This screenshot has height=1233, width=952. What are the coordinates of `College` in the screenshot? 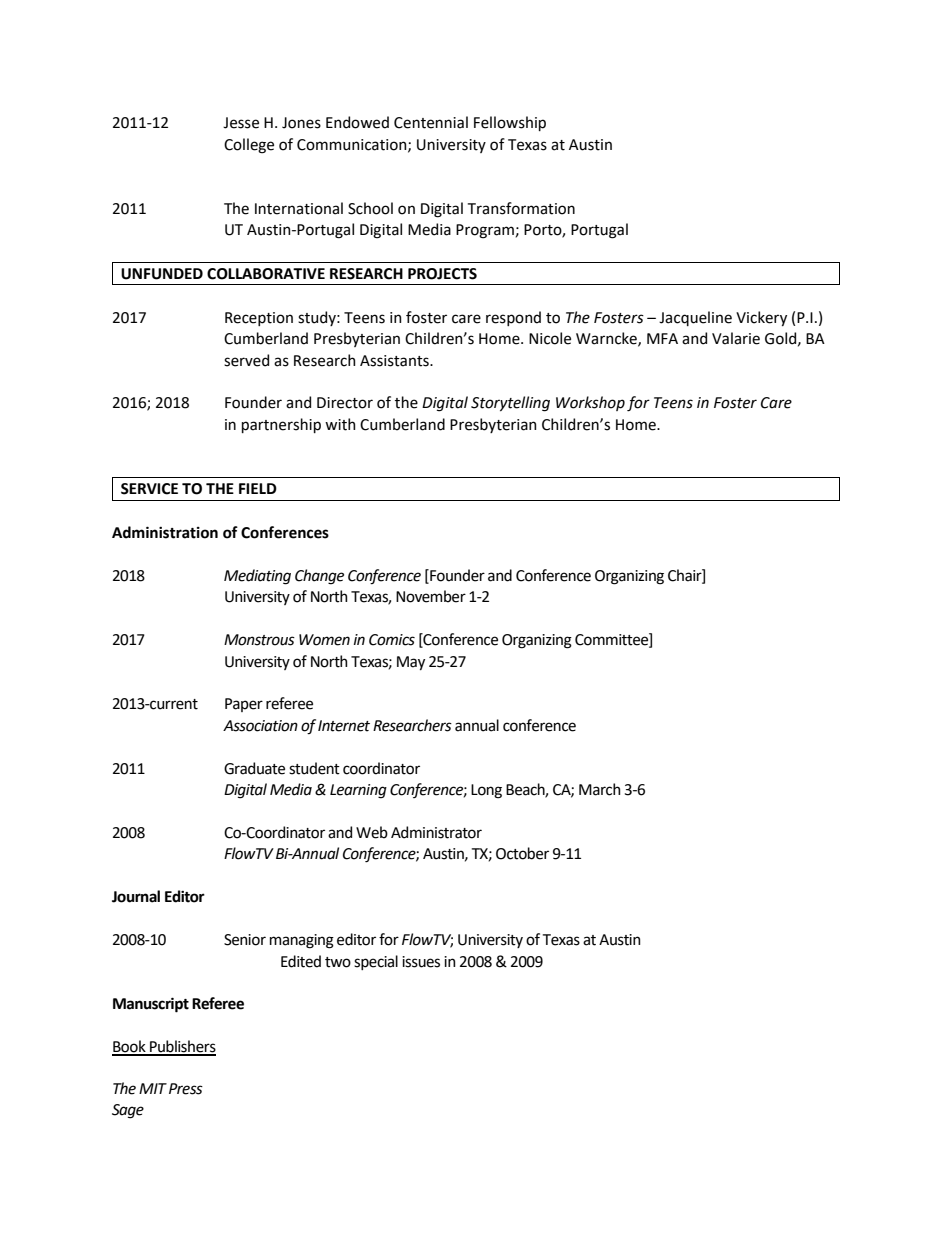 It's located at (249, 146).
